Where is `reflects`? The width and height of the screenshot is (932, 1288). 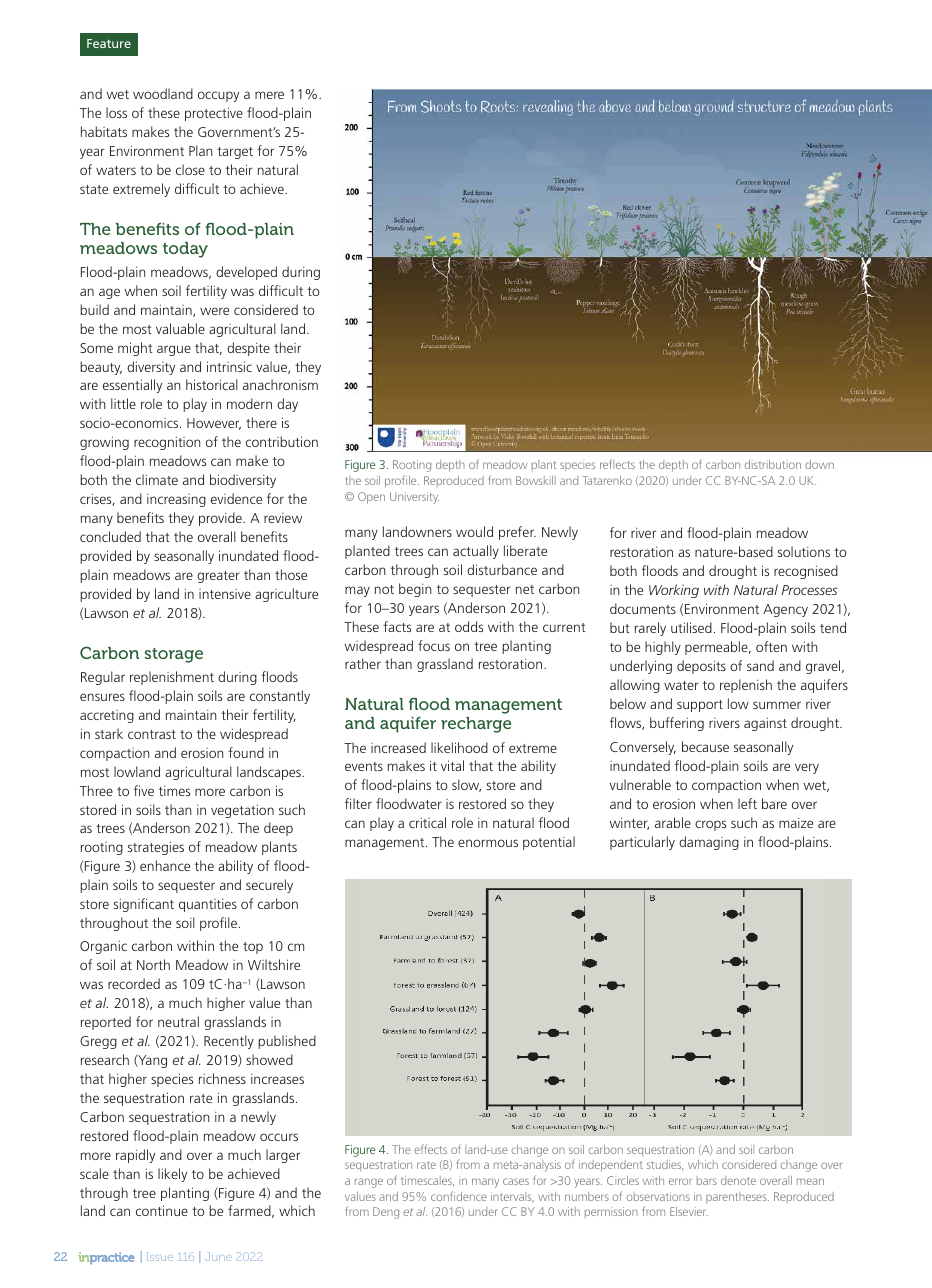 reflects is located at coordinates (617, 464).
